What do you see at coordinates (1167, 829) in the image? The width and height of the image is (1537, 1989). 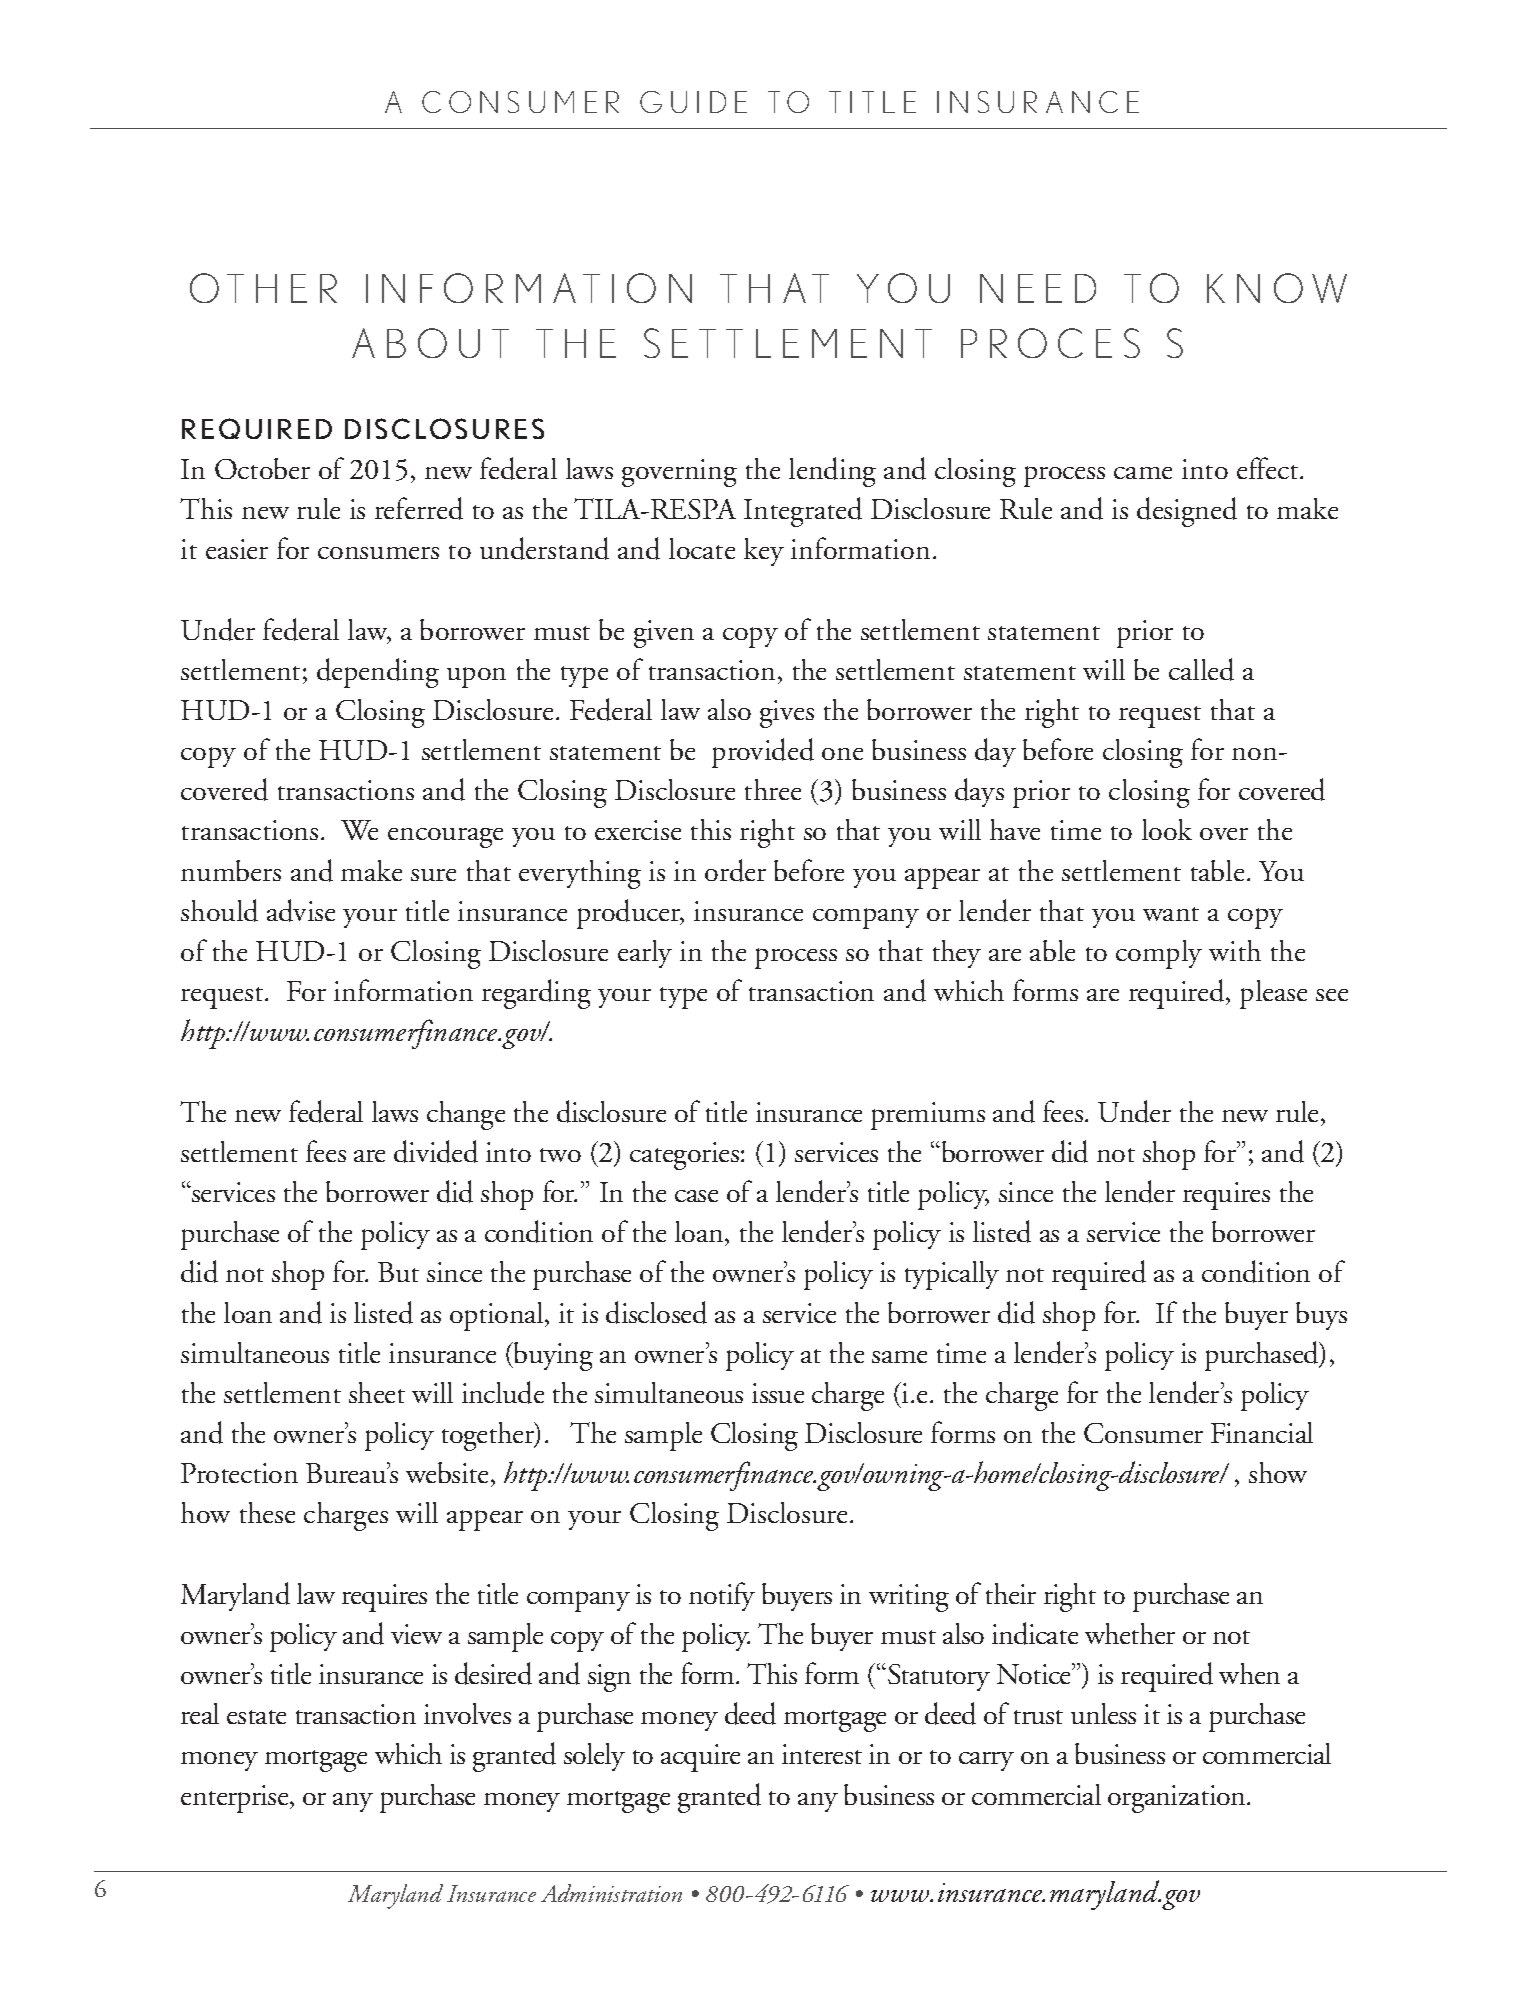 I see `look` at bounding box center [1167, 829].
